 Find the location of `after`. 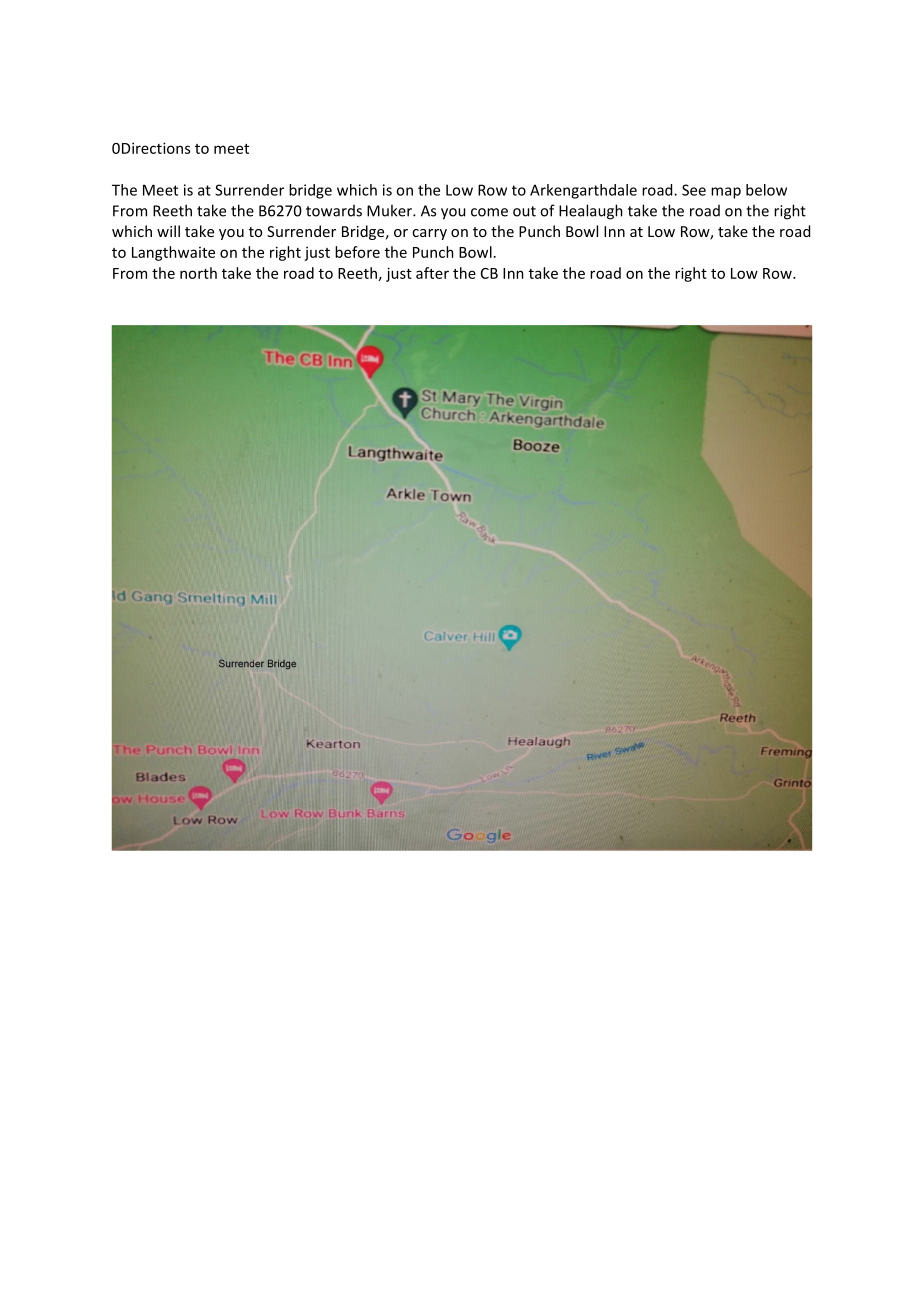

after is located at coordinates (432, 273).
